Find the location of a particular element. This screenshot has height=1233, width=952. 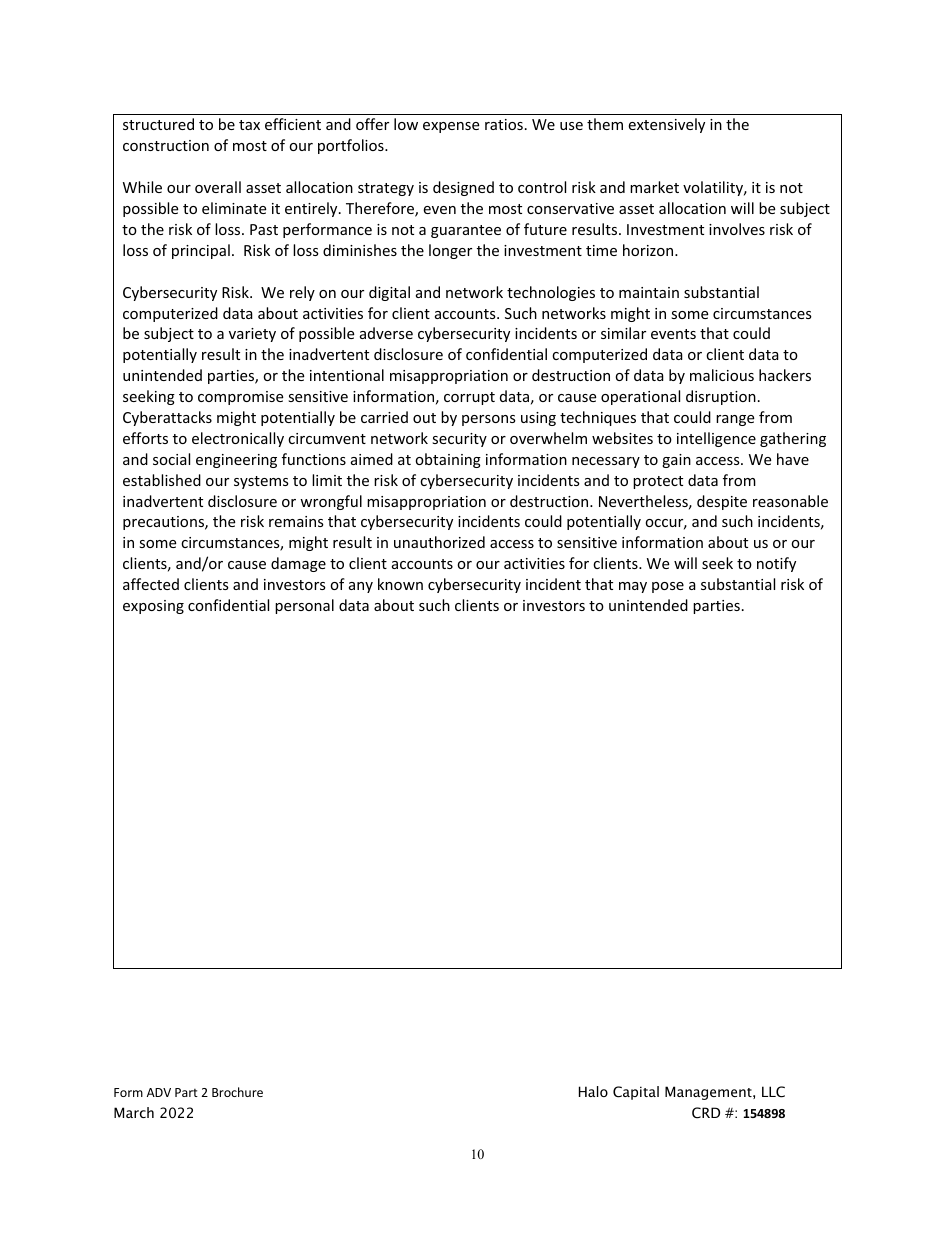

overall is located at coordinates (218, 187).
